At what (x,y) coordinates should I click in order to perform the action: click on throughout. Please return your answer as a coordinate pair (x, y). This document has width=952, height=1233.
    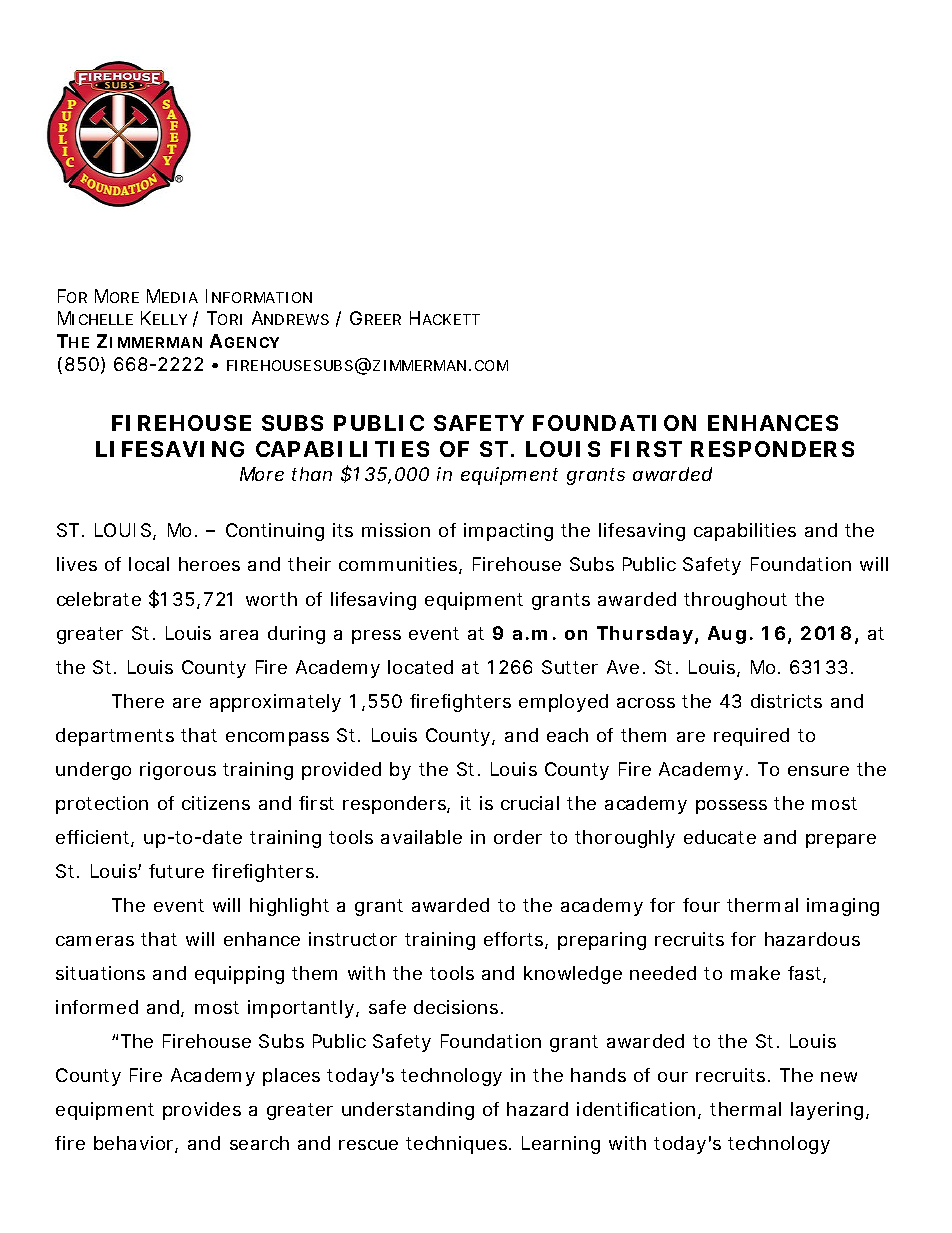
    Looking at the image, I should click on (735, 601).
